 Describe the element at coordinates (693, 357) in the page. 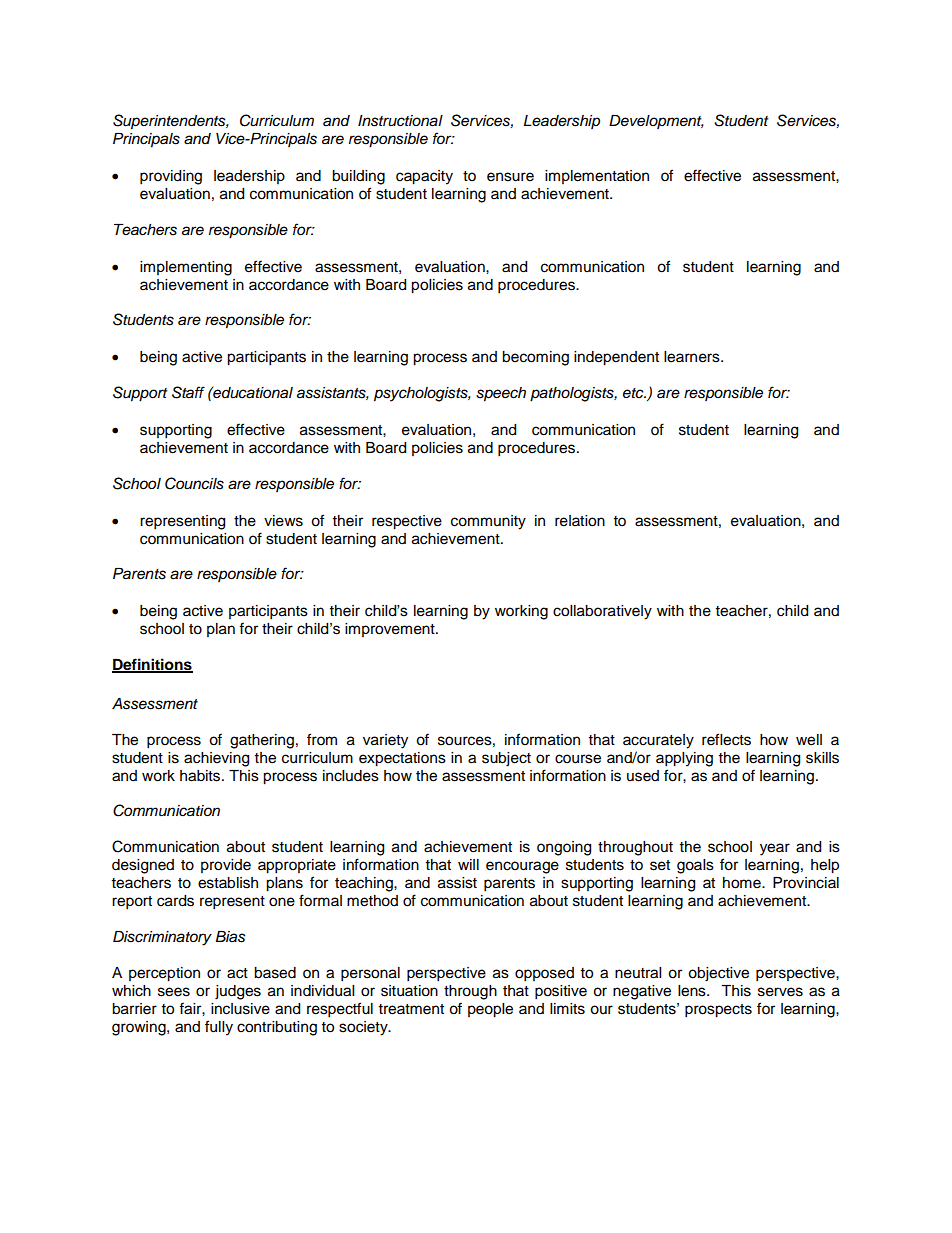

I see `learners` at that location.
